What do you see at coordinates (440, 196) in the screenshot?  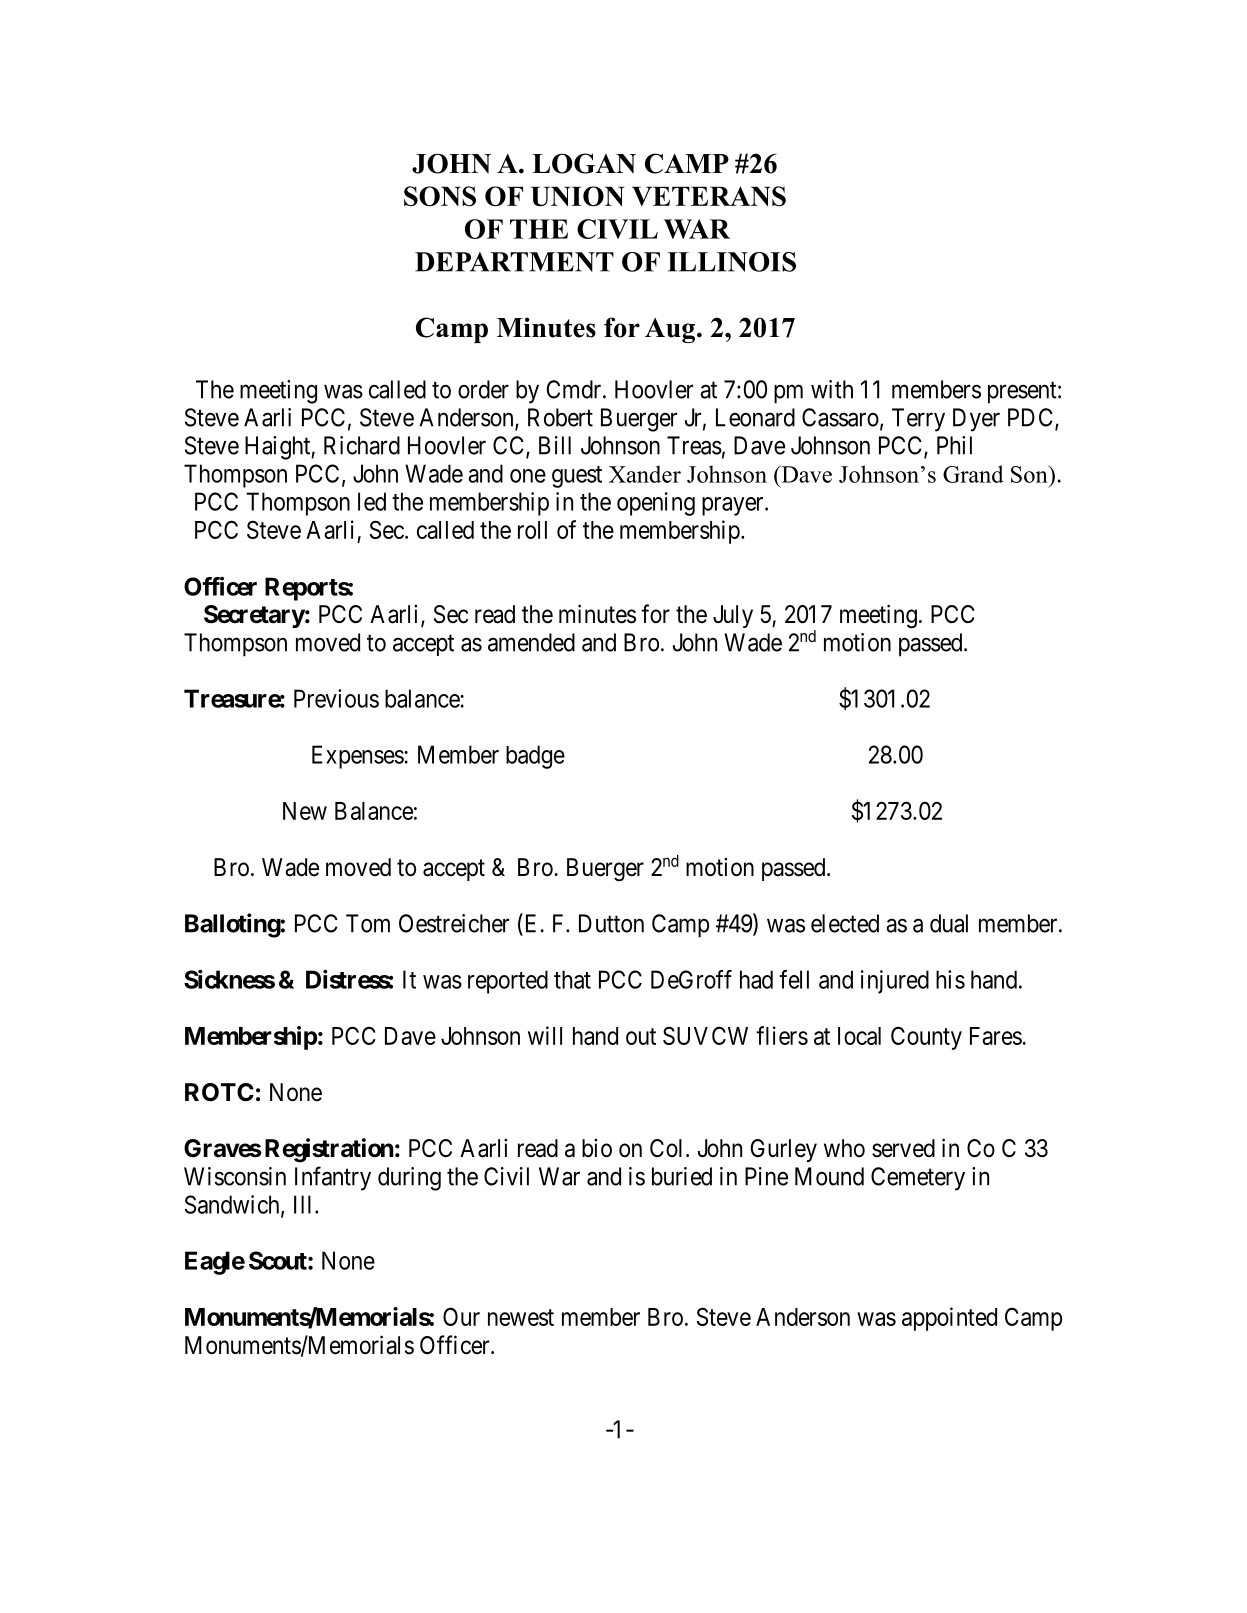 I see `SONS` at bounding box center [440, 196].
